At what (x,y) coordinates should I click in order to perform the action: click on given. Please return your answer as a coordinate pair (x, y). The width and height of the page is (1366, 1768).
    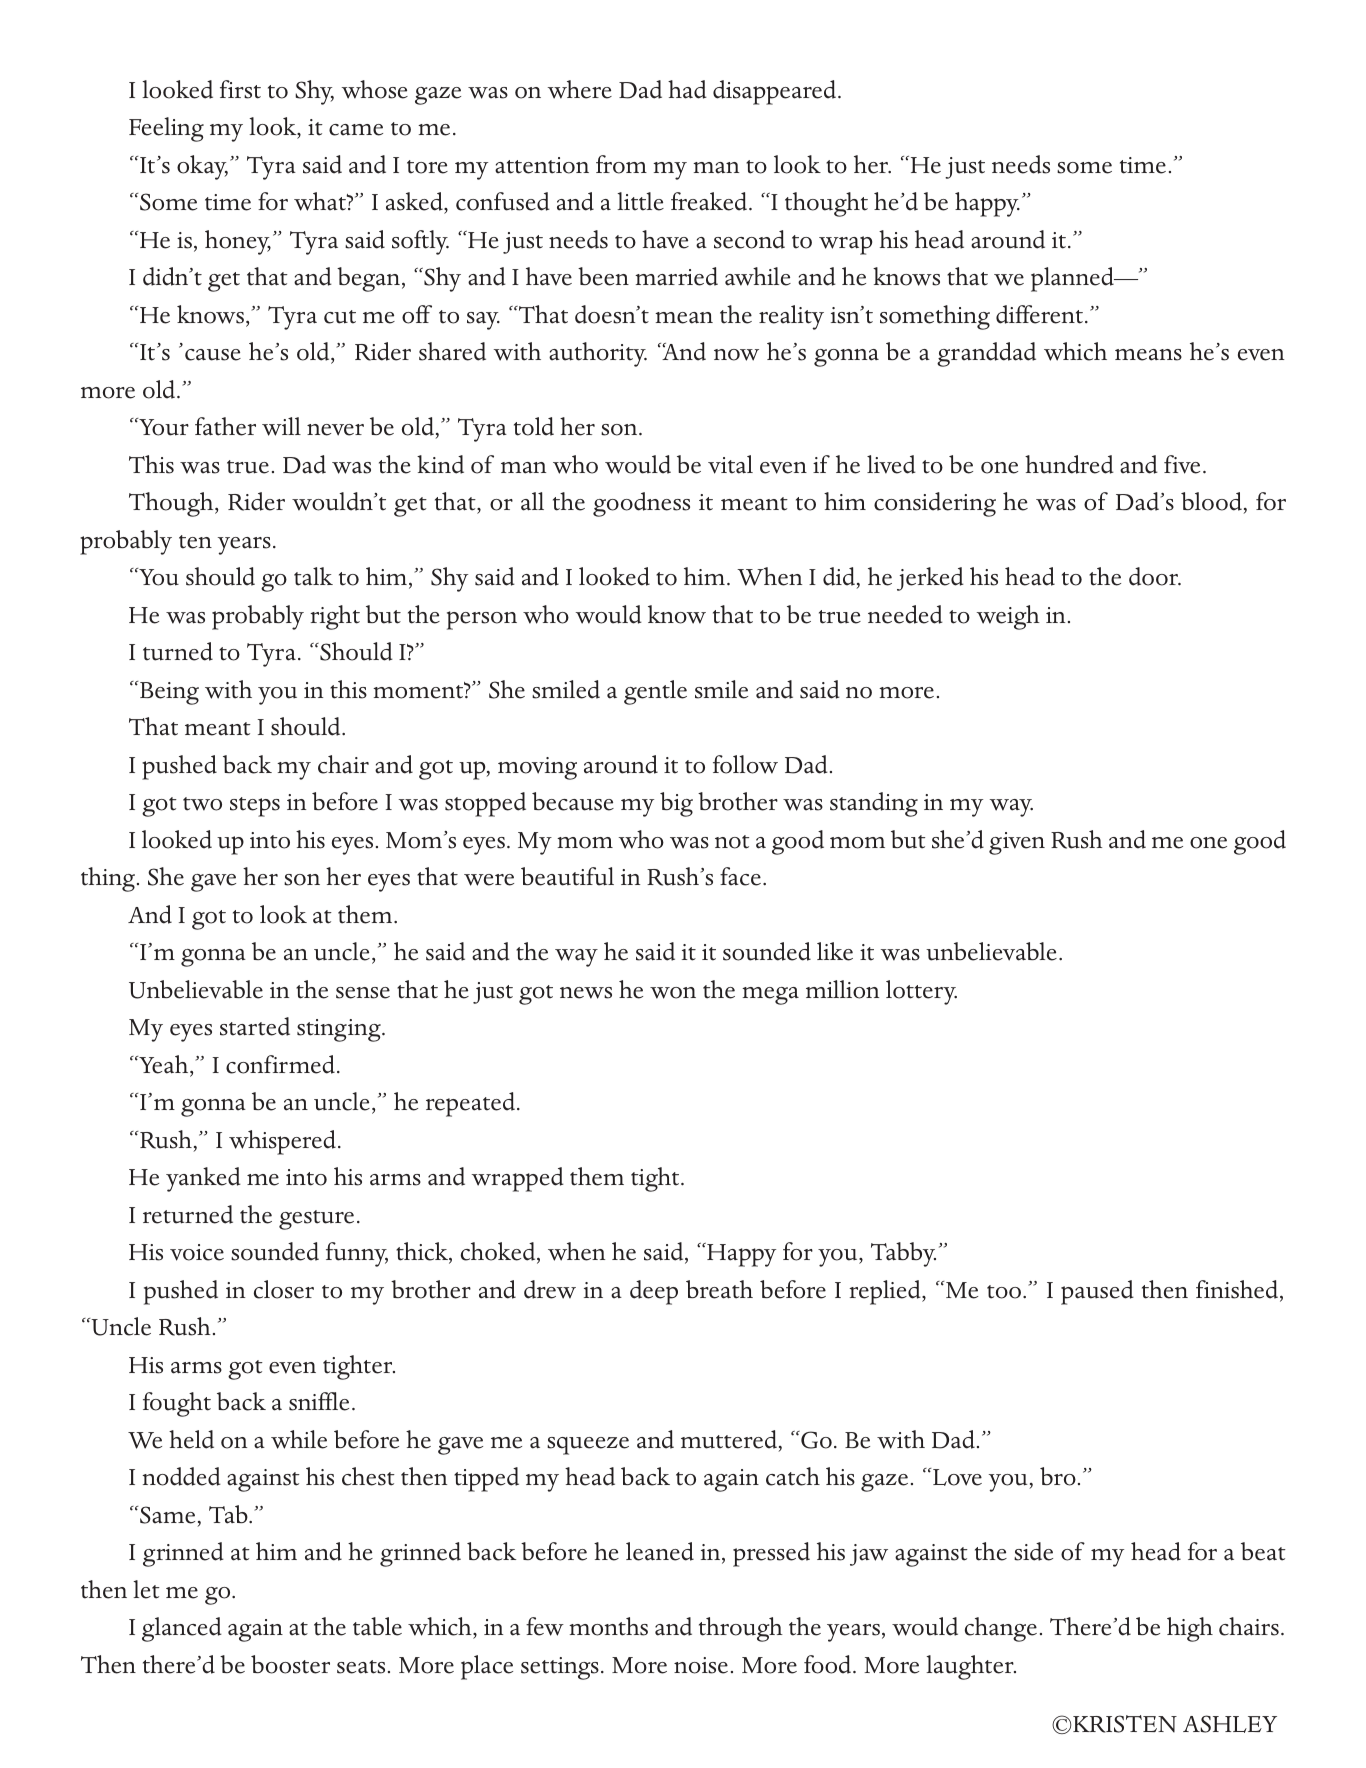
    Looking at the image, I should click on (1017, 843).
